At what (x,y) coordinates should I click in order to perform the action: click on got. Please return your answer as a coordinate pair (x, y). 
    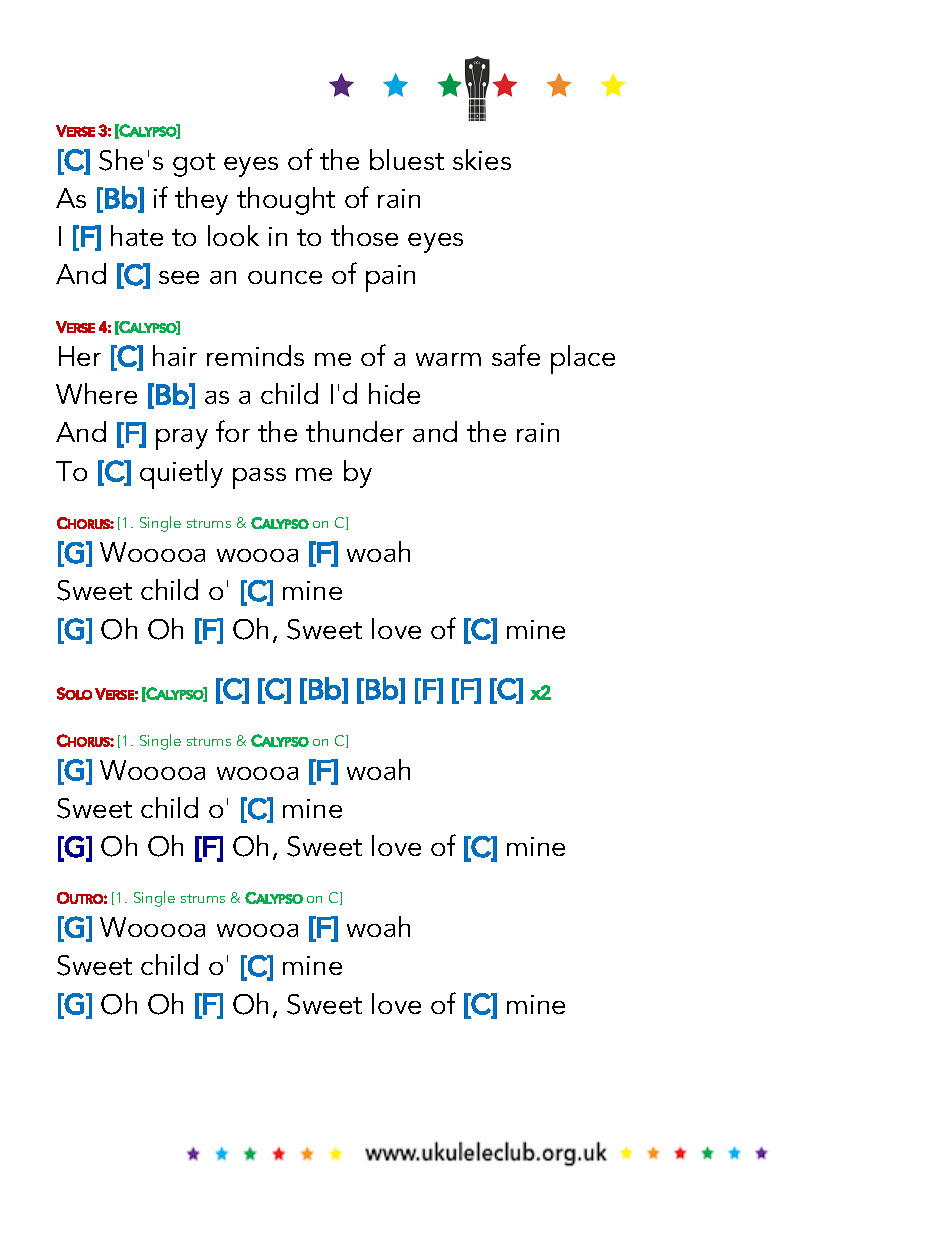
    Looking at the image, I should click on (194, 165).
